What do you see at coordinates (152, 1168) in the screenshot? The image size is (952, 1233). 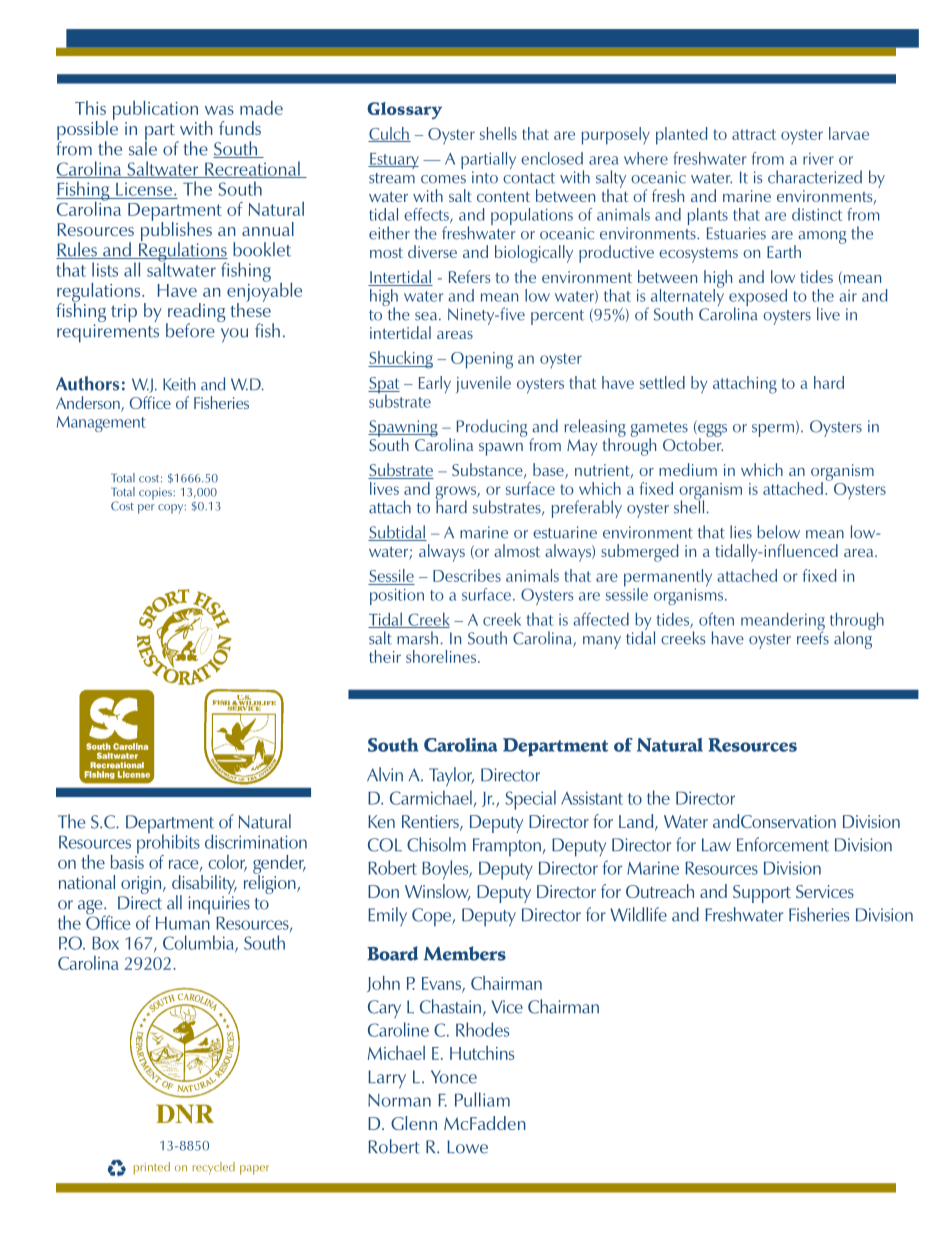 I see `printed` at bounding box center [152, 1168].
